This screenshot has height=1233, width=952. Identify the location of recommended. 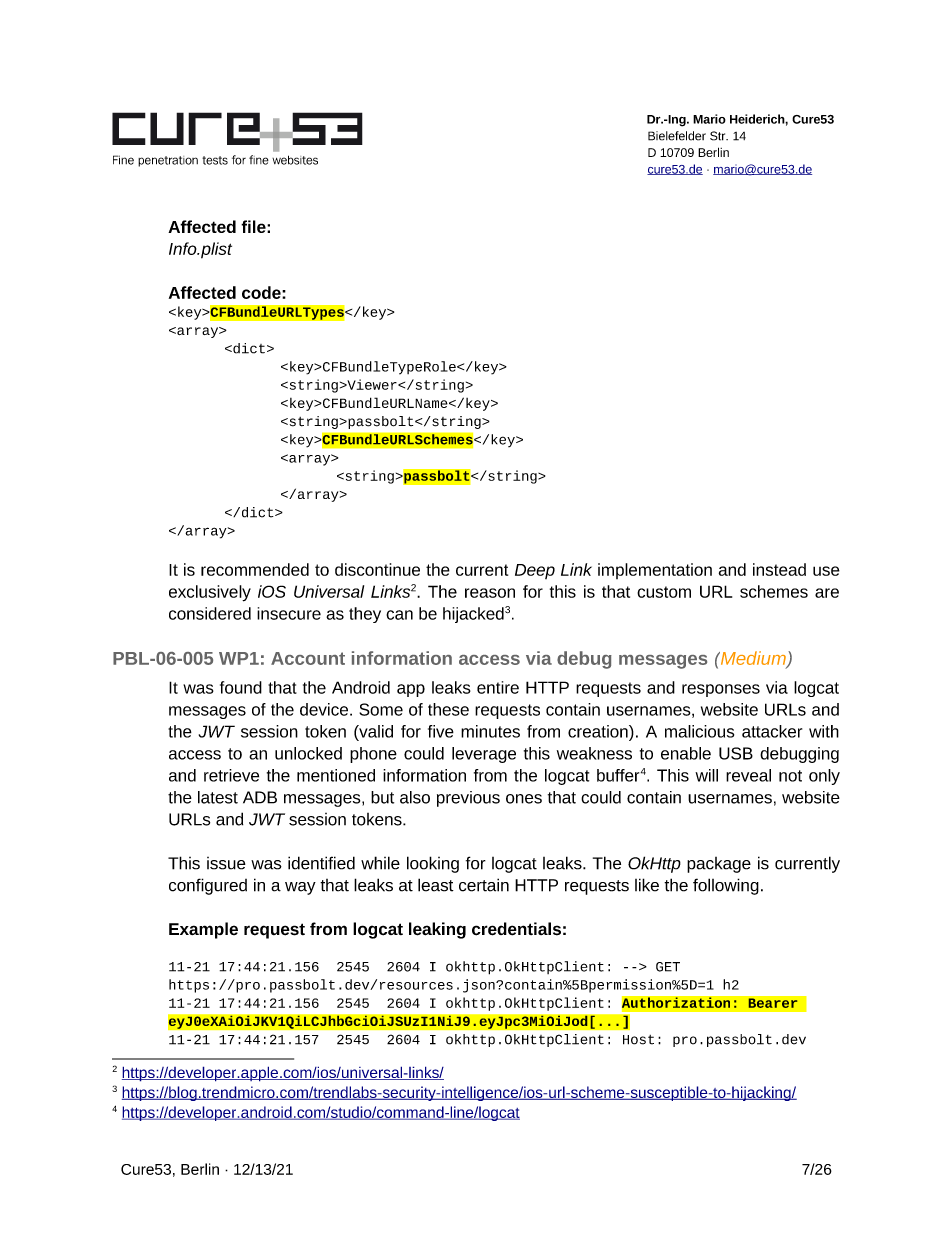
(255, 569).
